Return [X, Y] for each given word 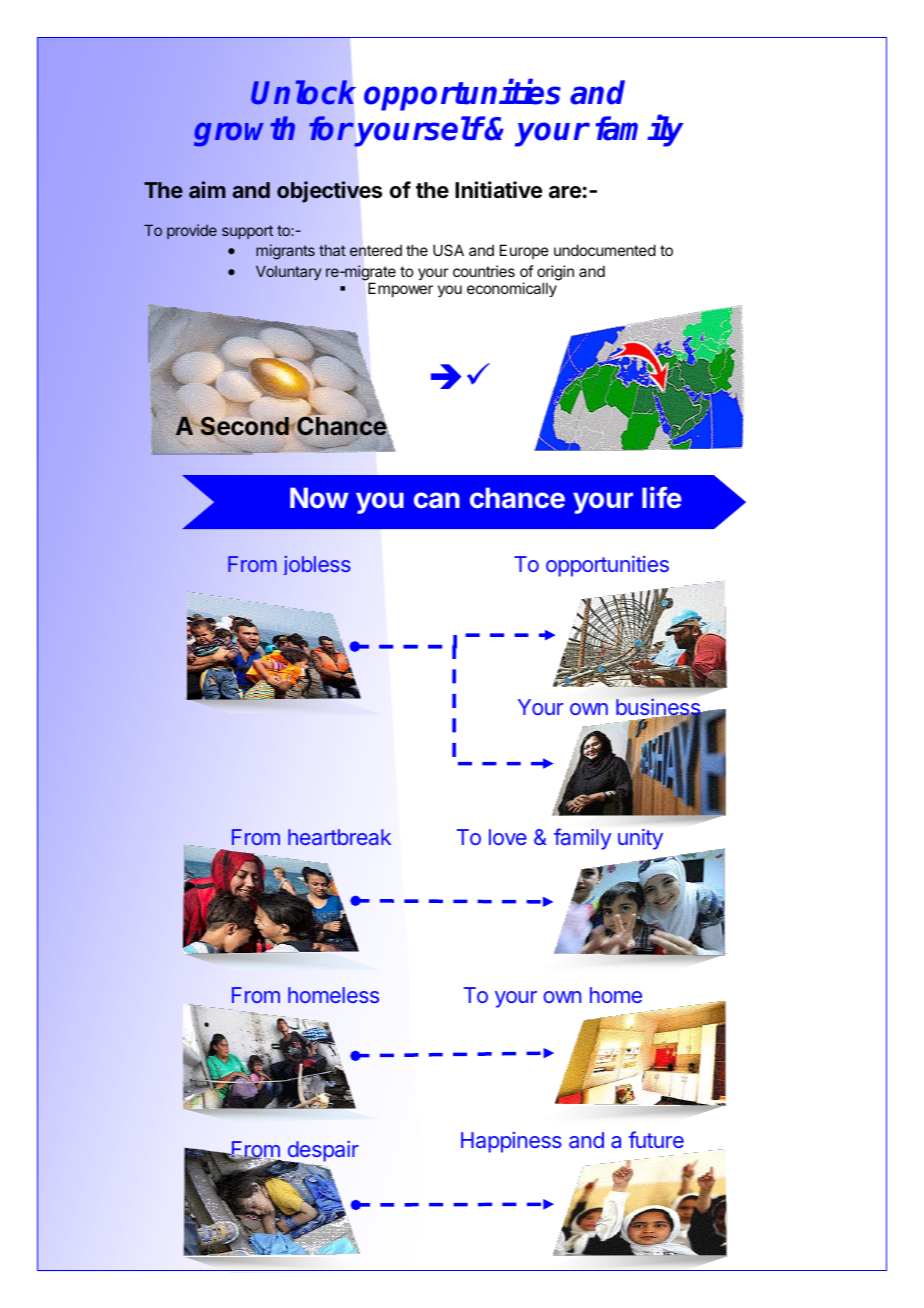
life [662, 497]
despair [322, 1152]
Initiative [498, 190]
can [437, 500]
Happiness [511, 1142]
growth [244, 131]
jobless [317, 565]
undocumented [605, 250]
